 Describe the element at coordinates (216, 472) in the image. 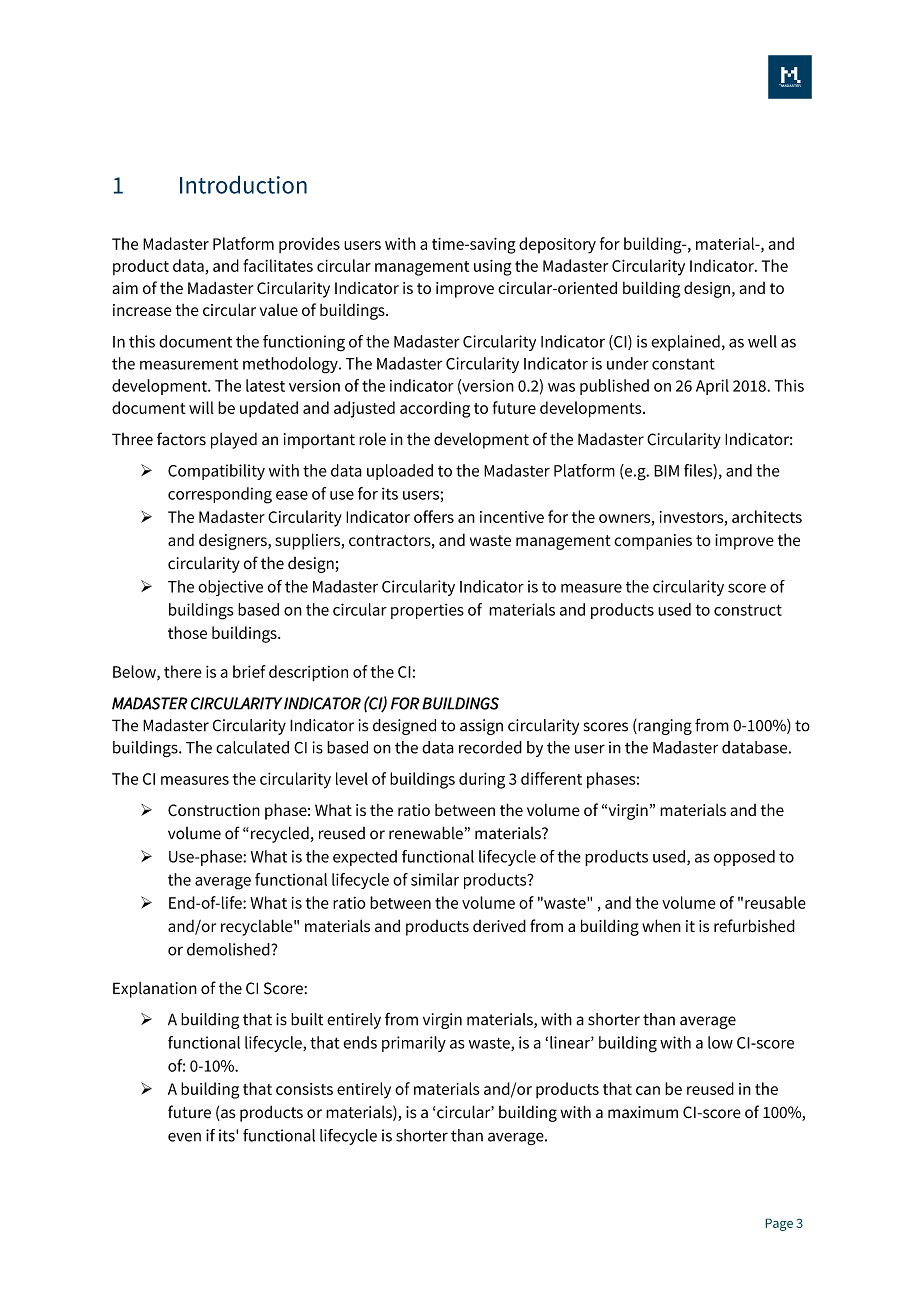

I see `Compatibility` at that location.
